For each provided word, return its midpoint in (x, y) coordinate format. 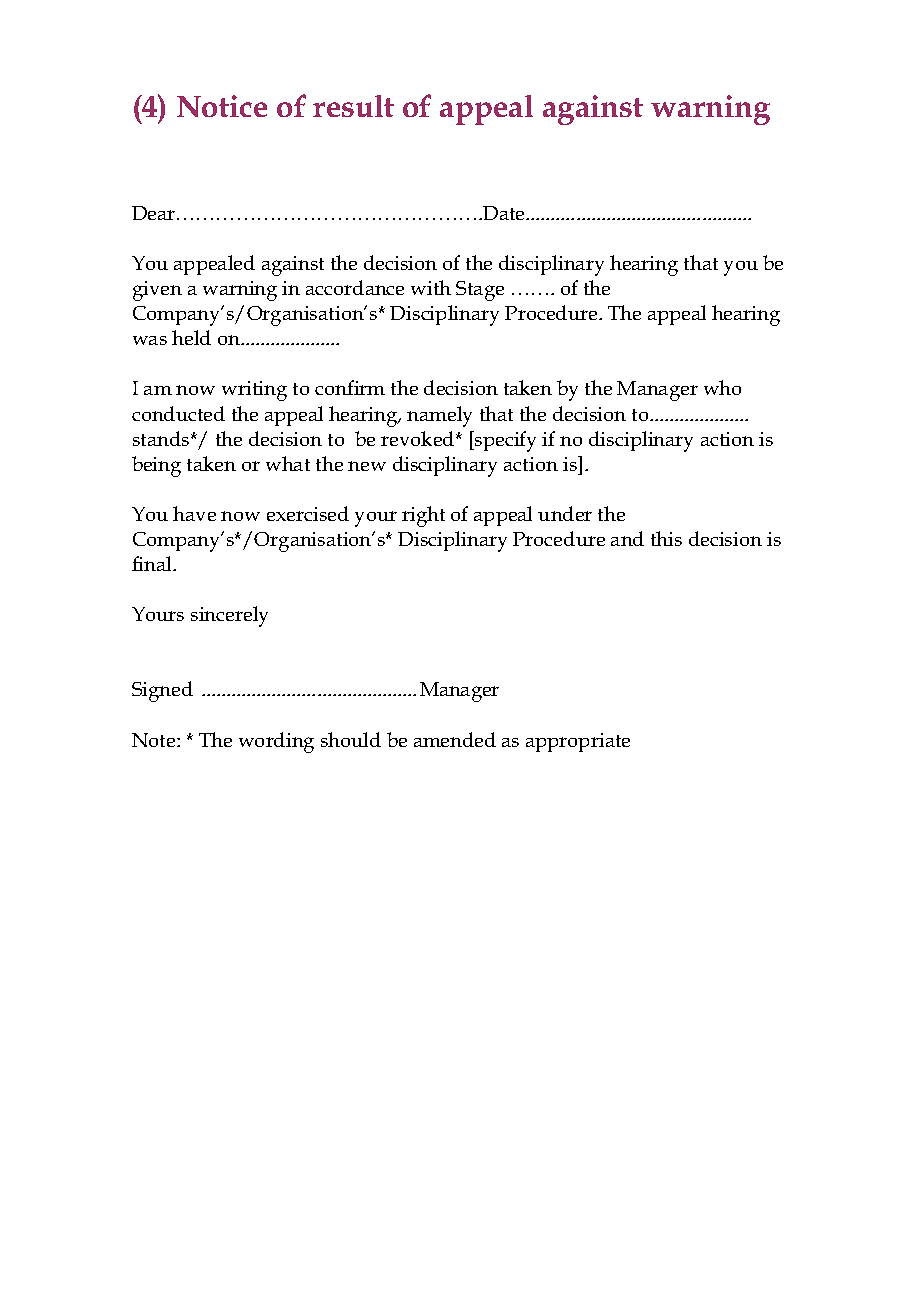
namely (439, 416)
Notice (222, 106)
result (353, 106)
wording (276, 742)
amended (455, 739)
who (722, 387)
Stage (480, 291)
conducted (178, 413)
